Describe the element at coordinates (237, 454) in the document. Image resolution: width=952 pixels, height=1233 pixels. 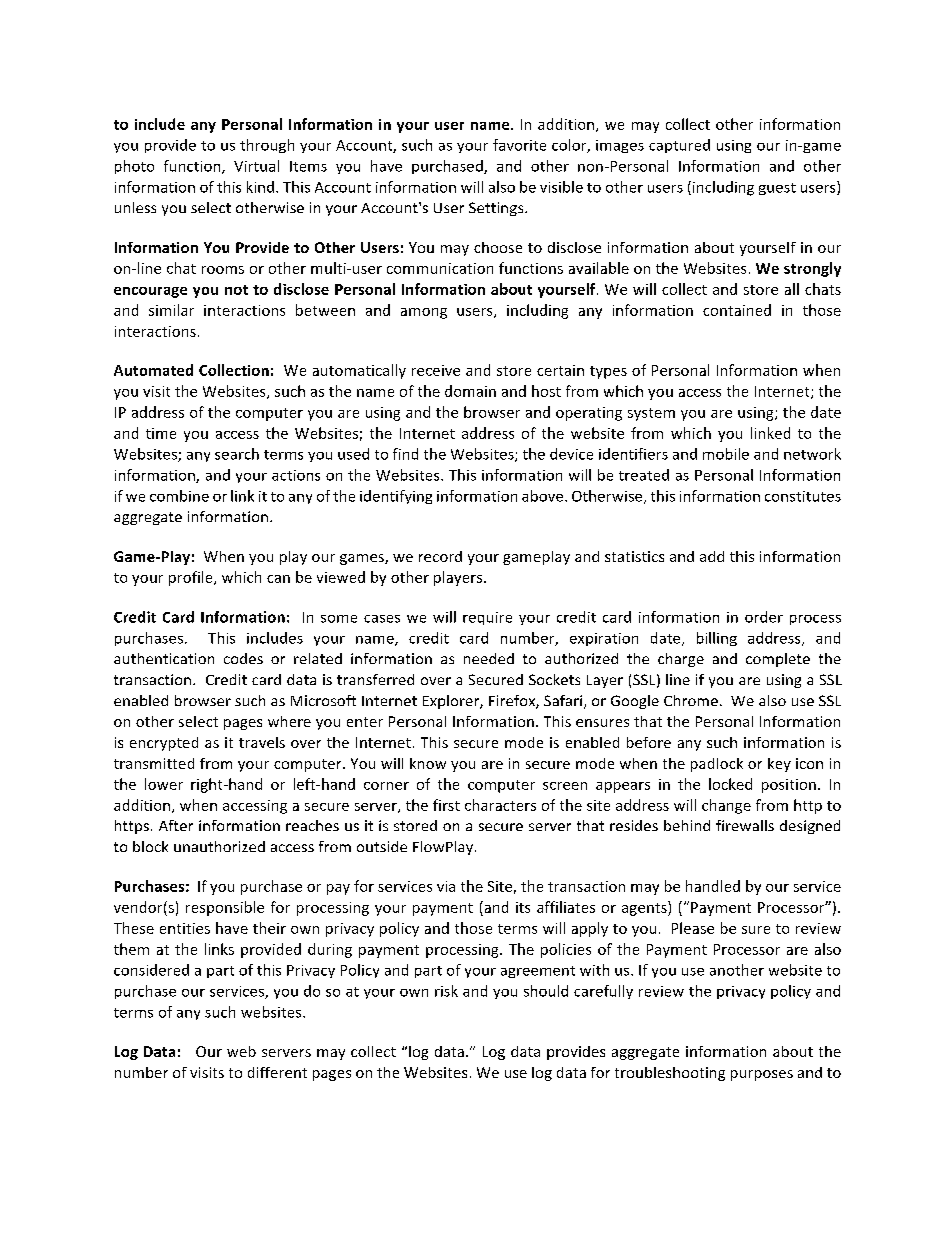
I see `search` at that location.
